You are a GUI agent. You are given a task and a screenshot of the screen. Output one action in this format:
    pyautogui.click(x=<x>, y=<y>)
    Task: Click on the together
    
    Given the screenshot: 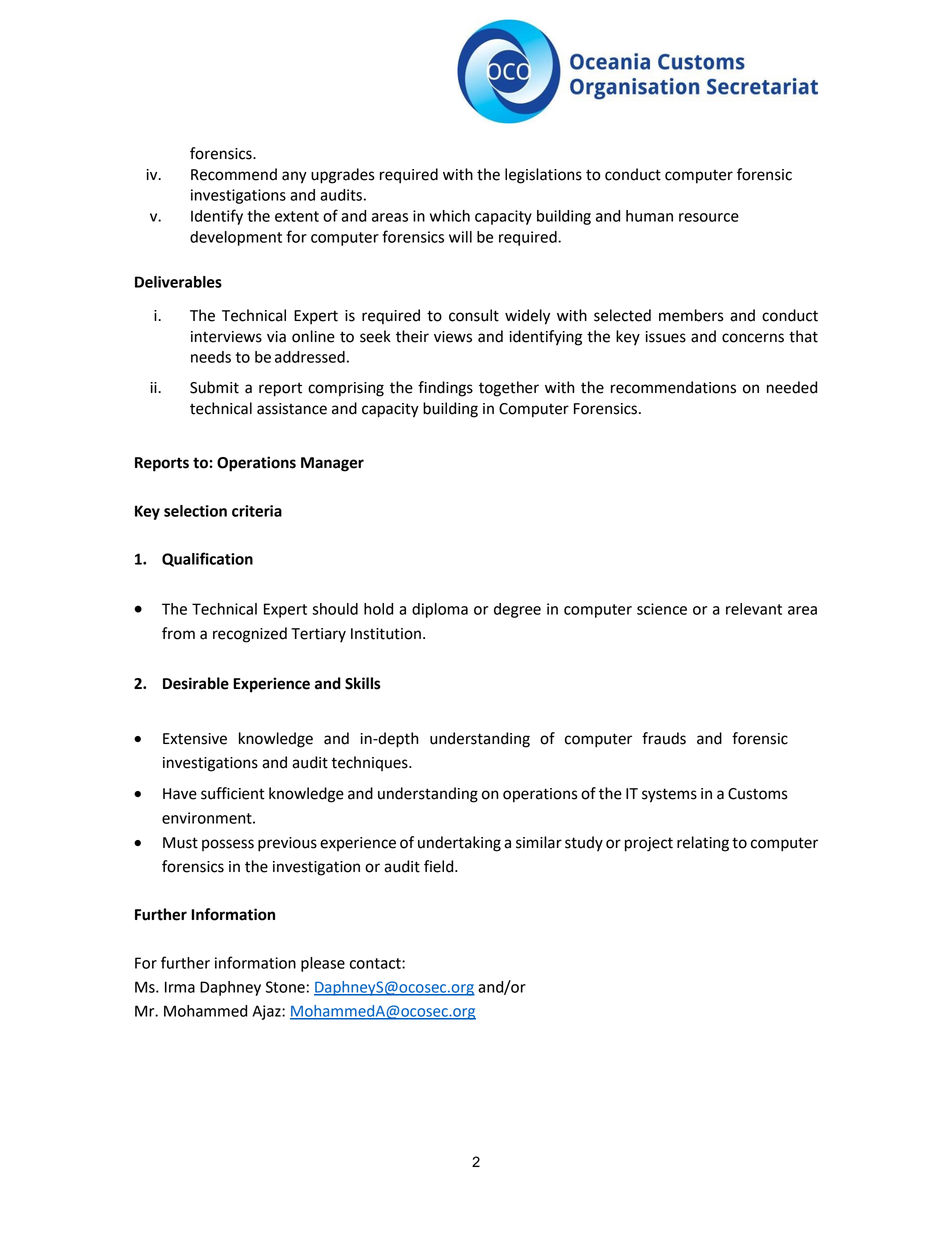 What is the action you would take?
    pyautogui.click(x=509, y=389)
